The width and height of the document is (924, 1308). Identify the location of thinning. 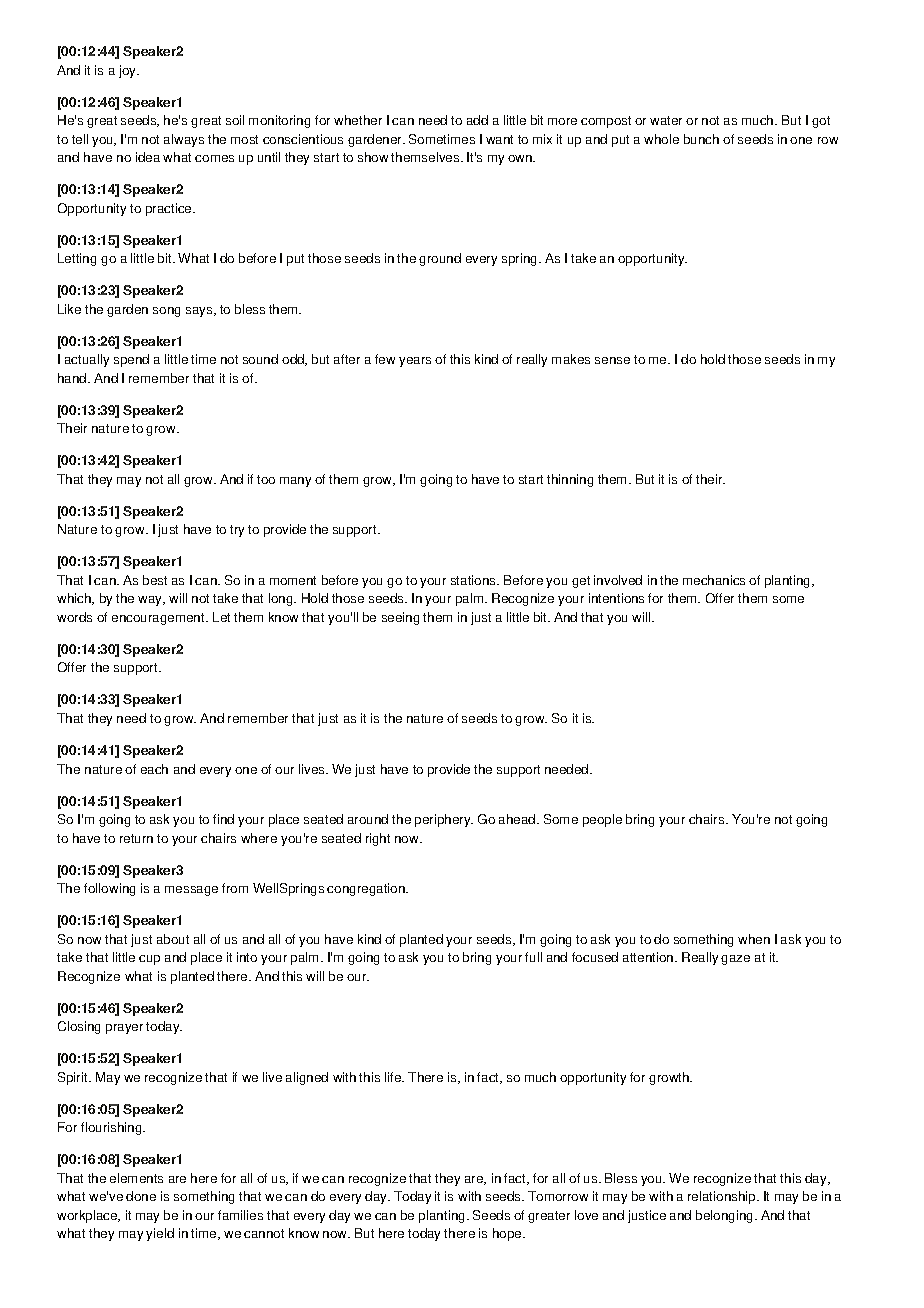
(570, 480).
